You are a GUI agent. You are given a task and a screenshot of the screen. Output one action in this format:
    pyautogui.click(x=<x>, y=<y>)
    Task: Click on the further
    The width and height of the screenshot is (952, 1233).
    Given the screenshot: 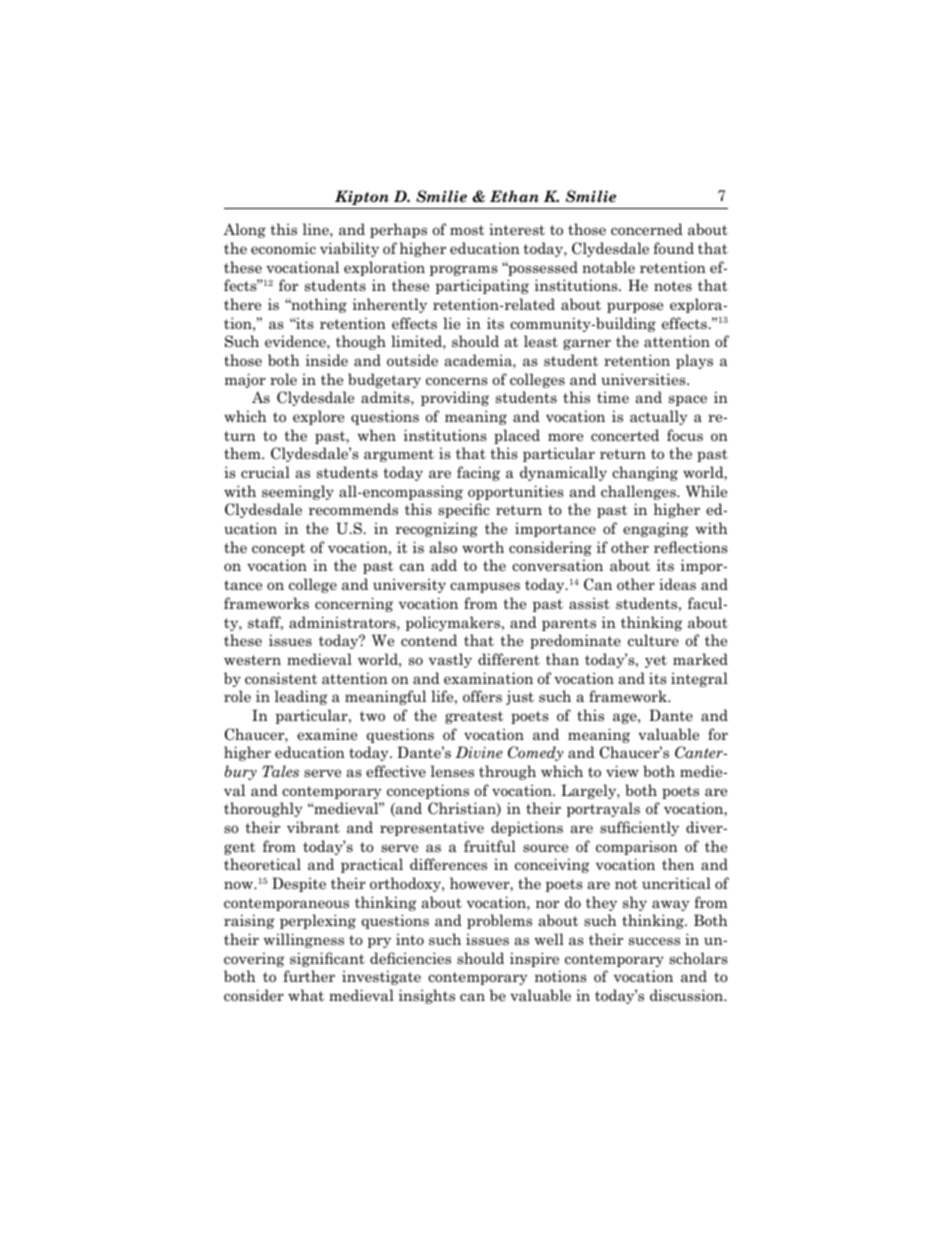 What is the action you would take?
    pyautogui.click(x=309, y=976)
